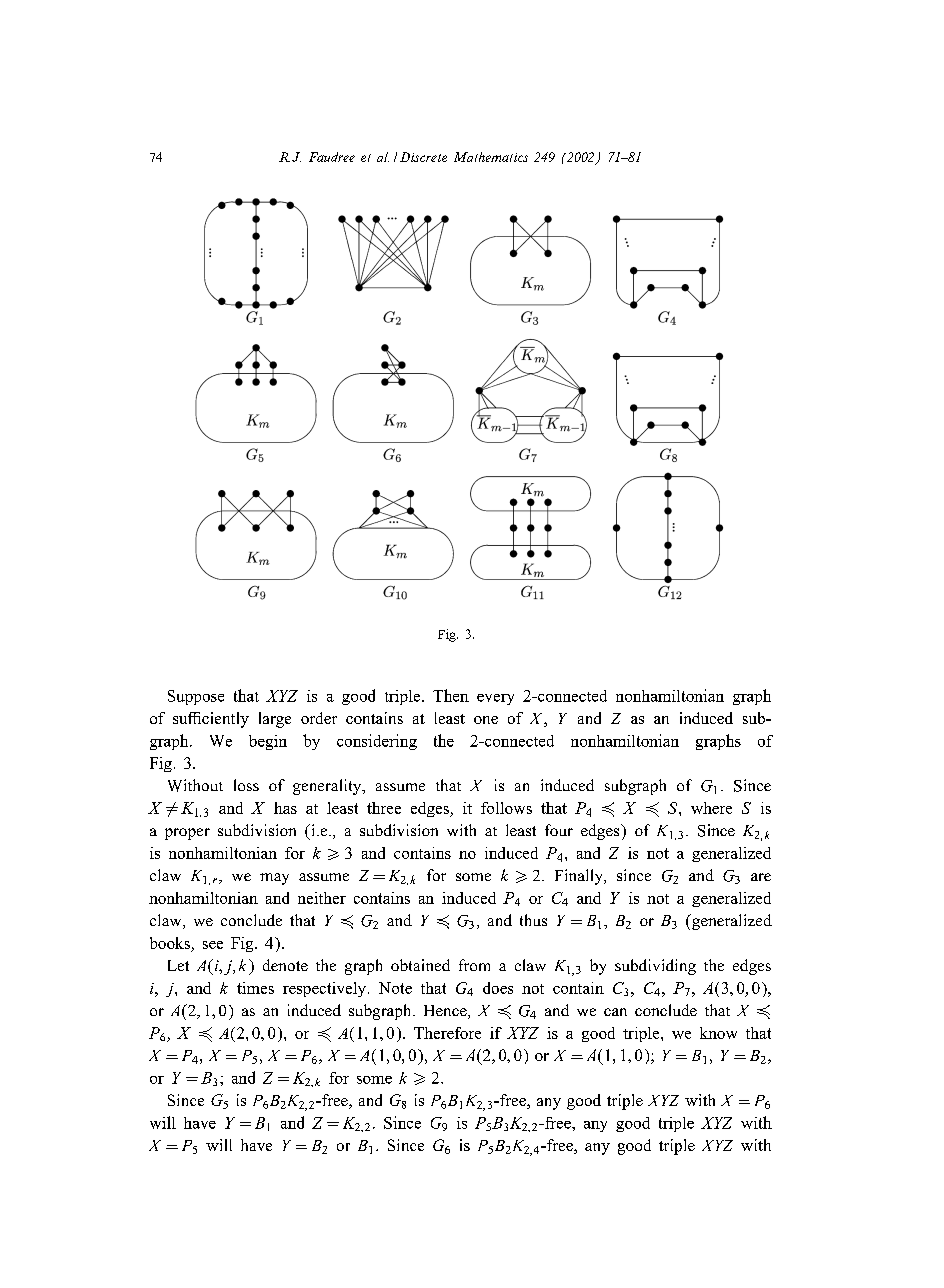  What do you see at coordinates (718, 1033) in the image?
I see `know` at bounding box center [718, 1033].
